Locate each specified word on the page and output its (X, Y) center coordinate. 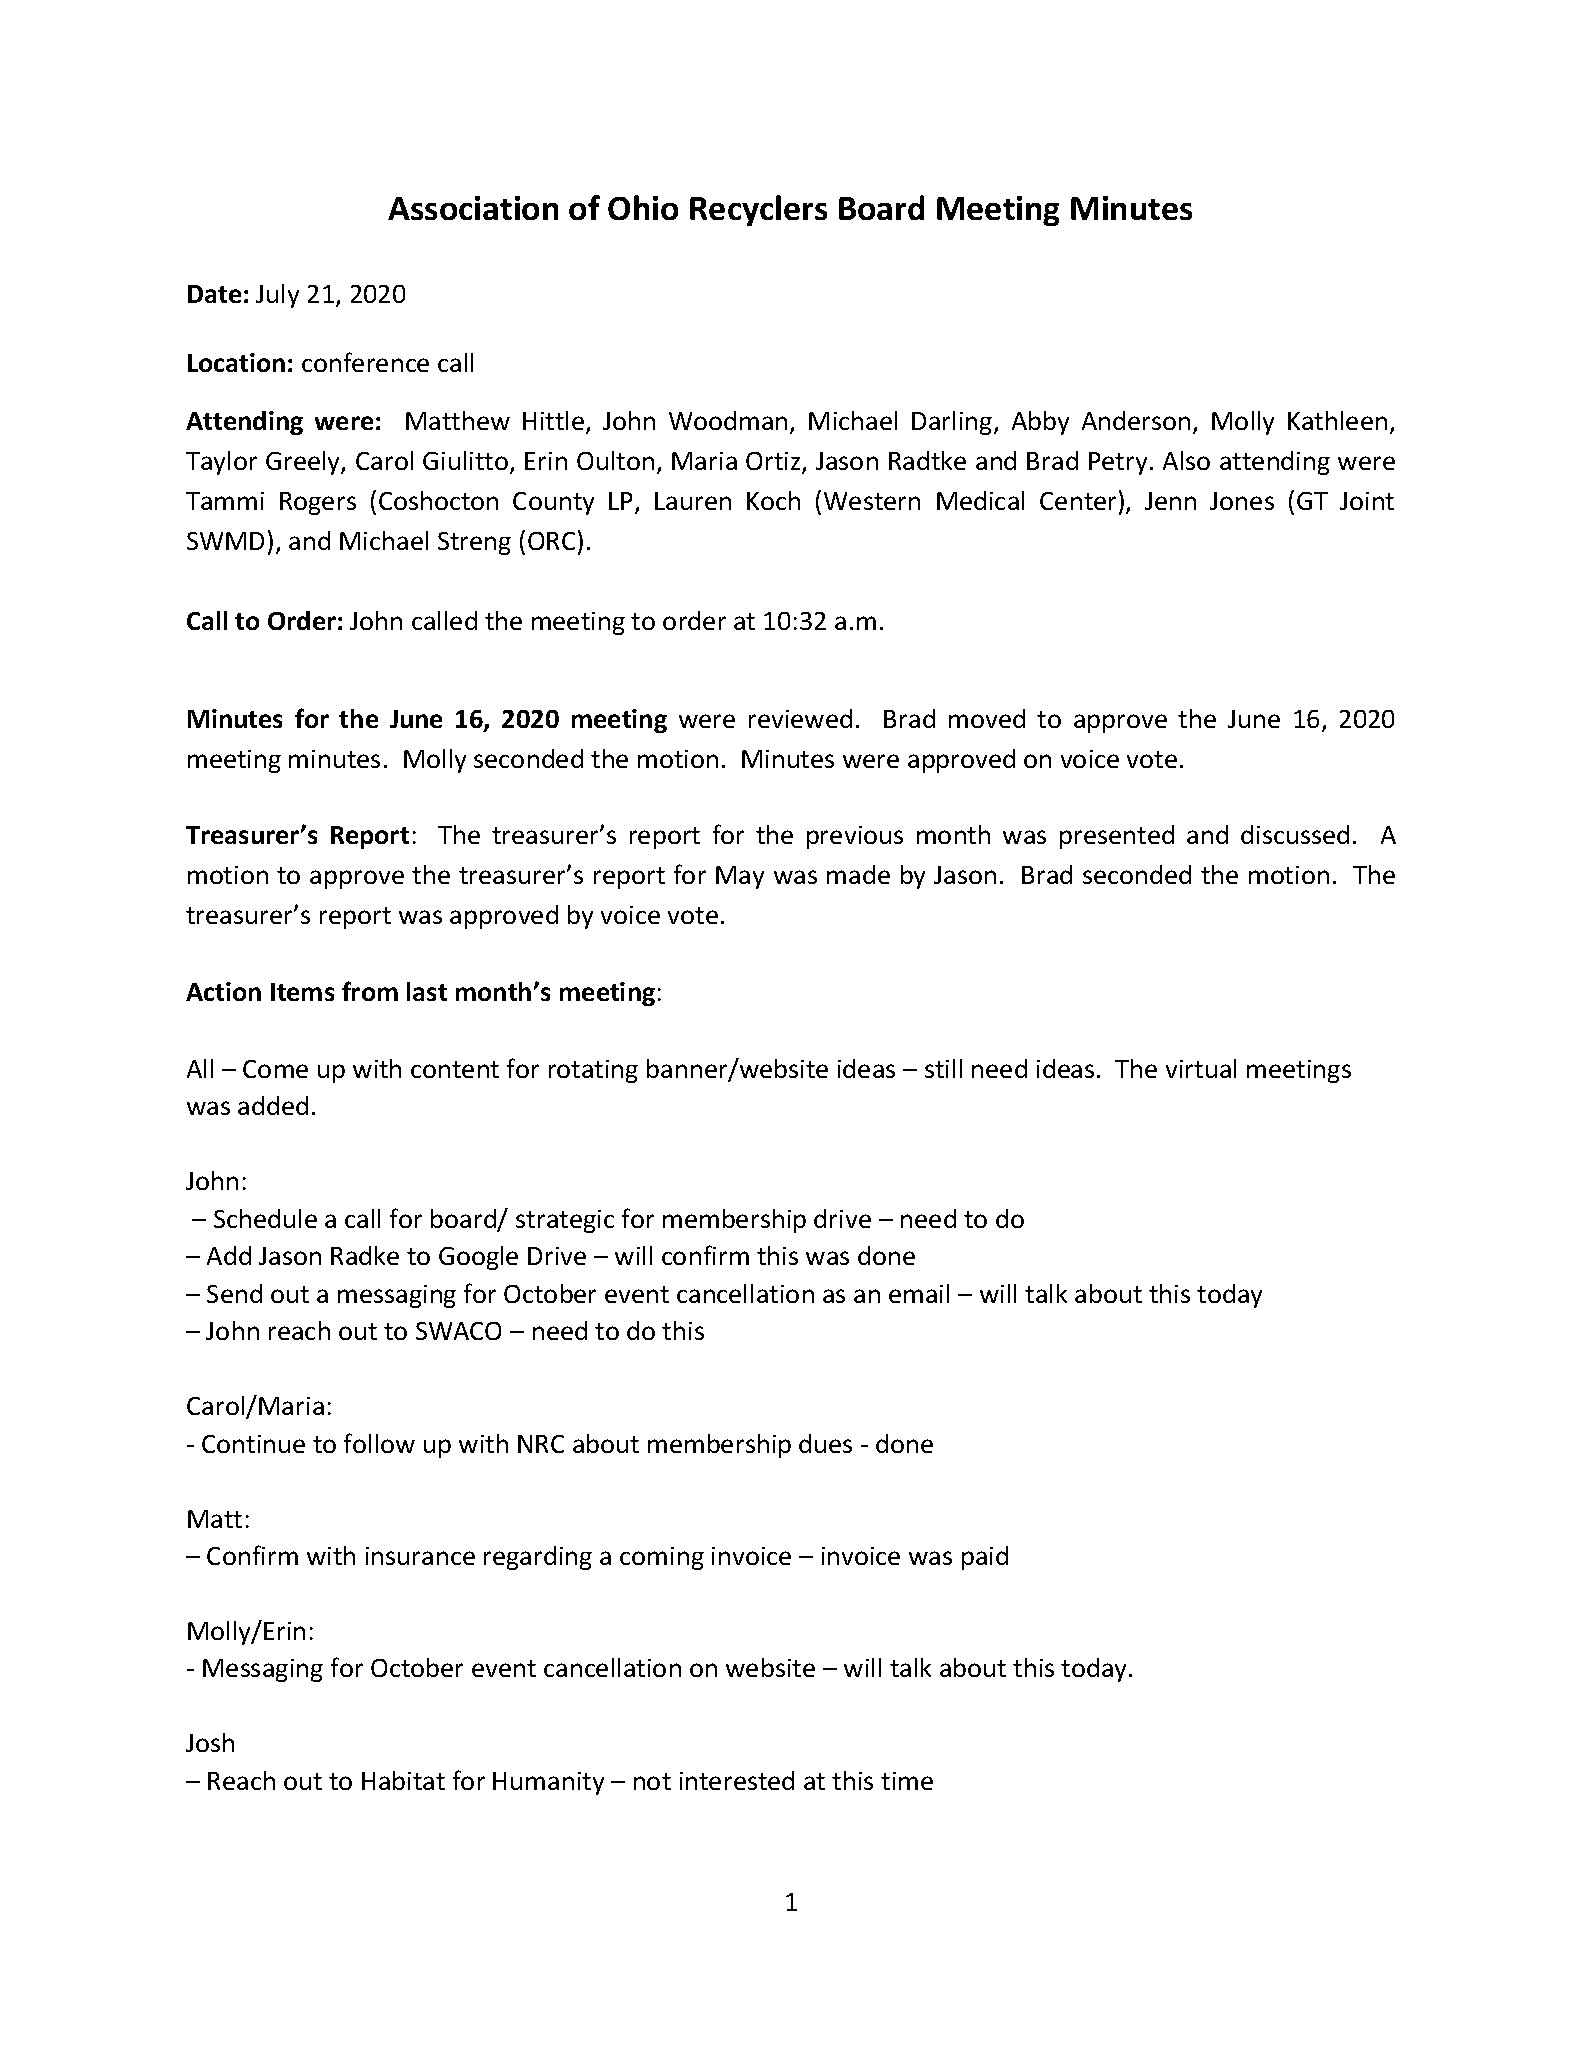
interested (737, 1780)
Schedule (265, 1218)
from (370, 991)
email (919, 1293)
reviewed (800, 718)
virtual (1201, 1068)
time (907, 1781)
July (277, 296)
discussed (1295, 834)
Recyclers (758, 210)
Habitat (403, 1780)
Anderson (1136, 420)
